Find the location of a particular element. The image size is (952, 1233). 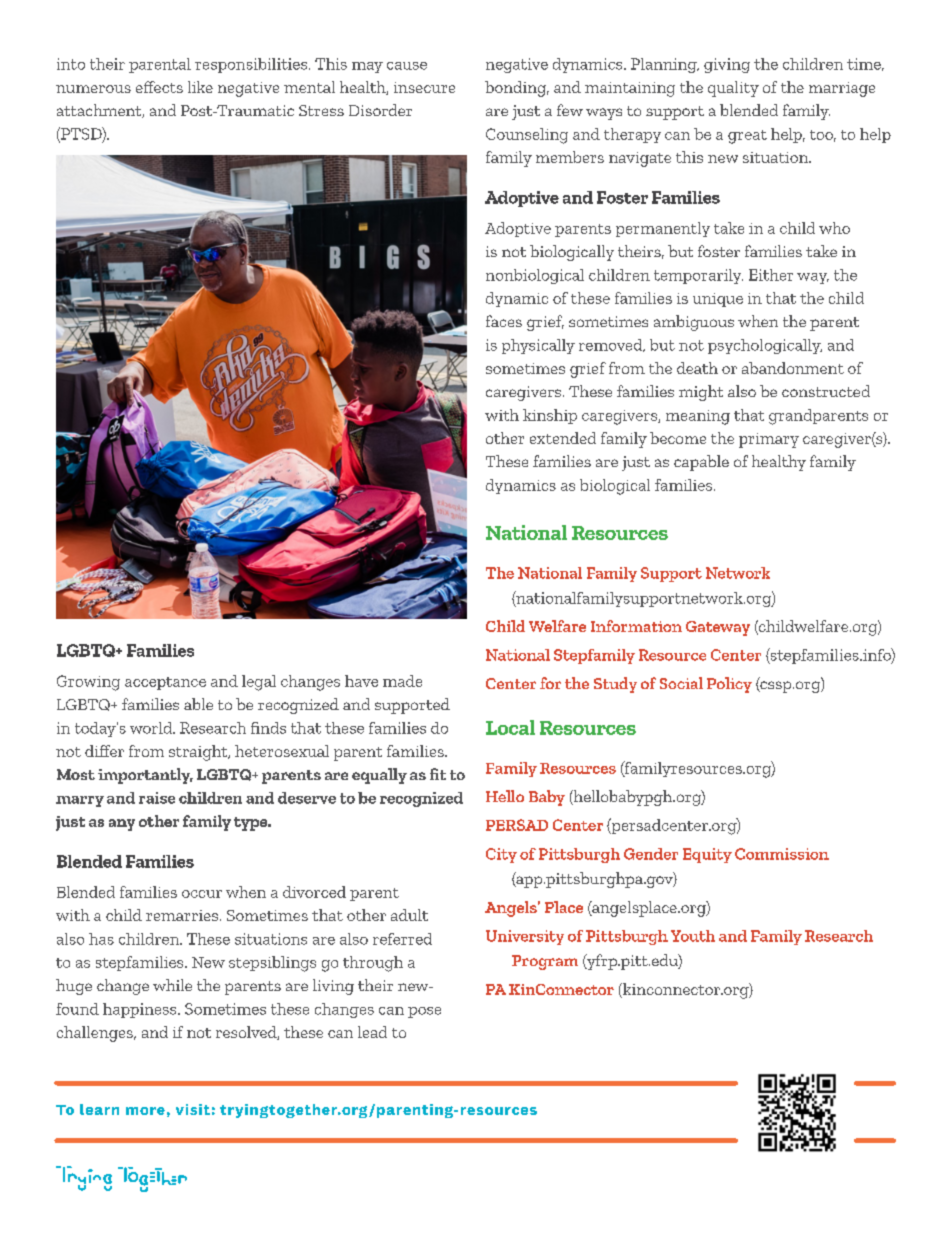

effects is located at coordinates (159, 87).
